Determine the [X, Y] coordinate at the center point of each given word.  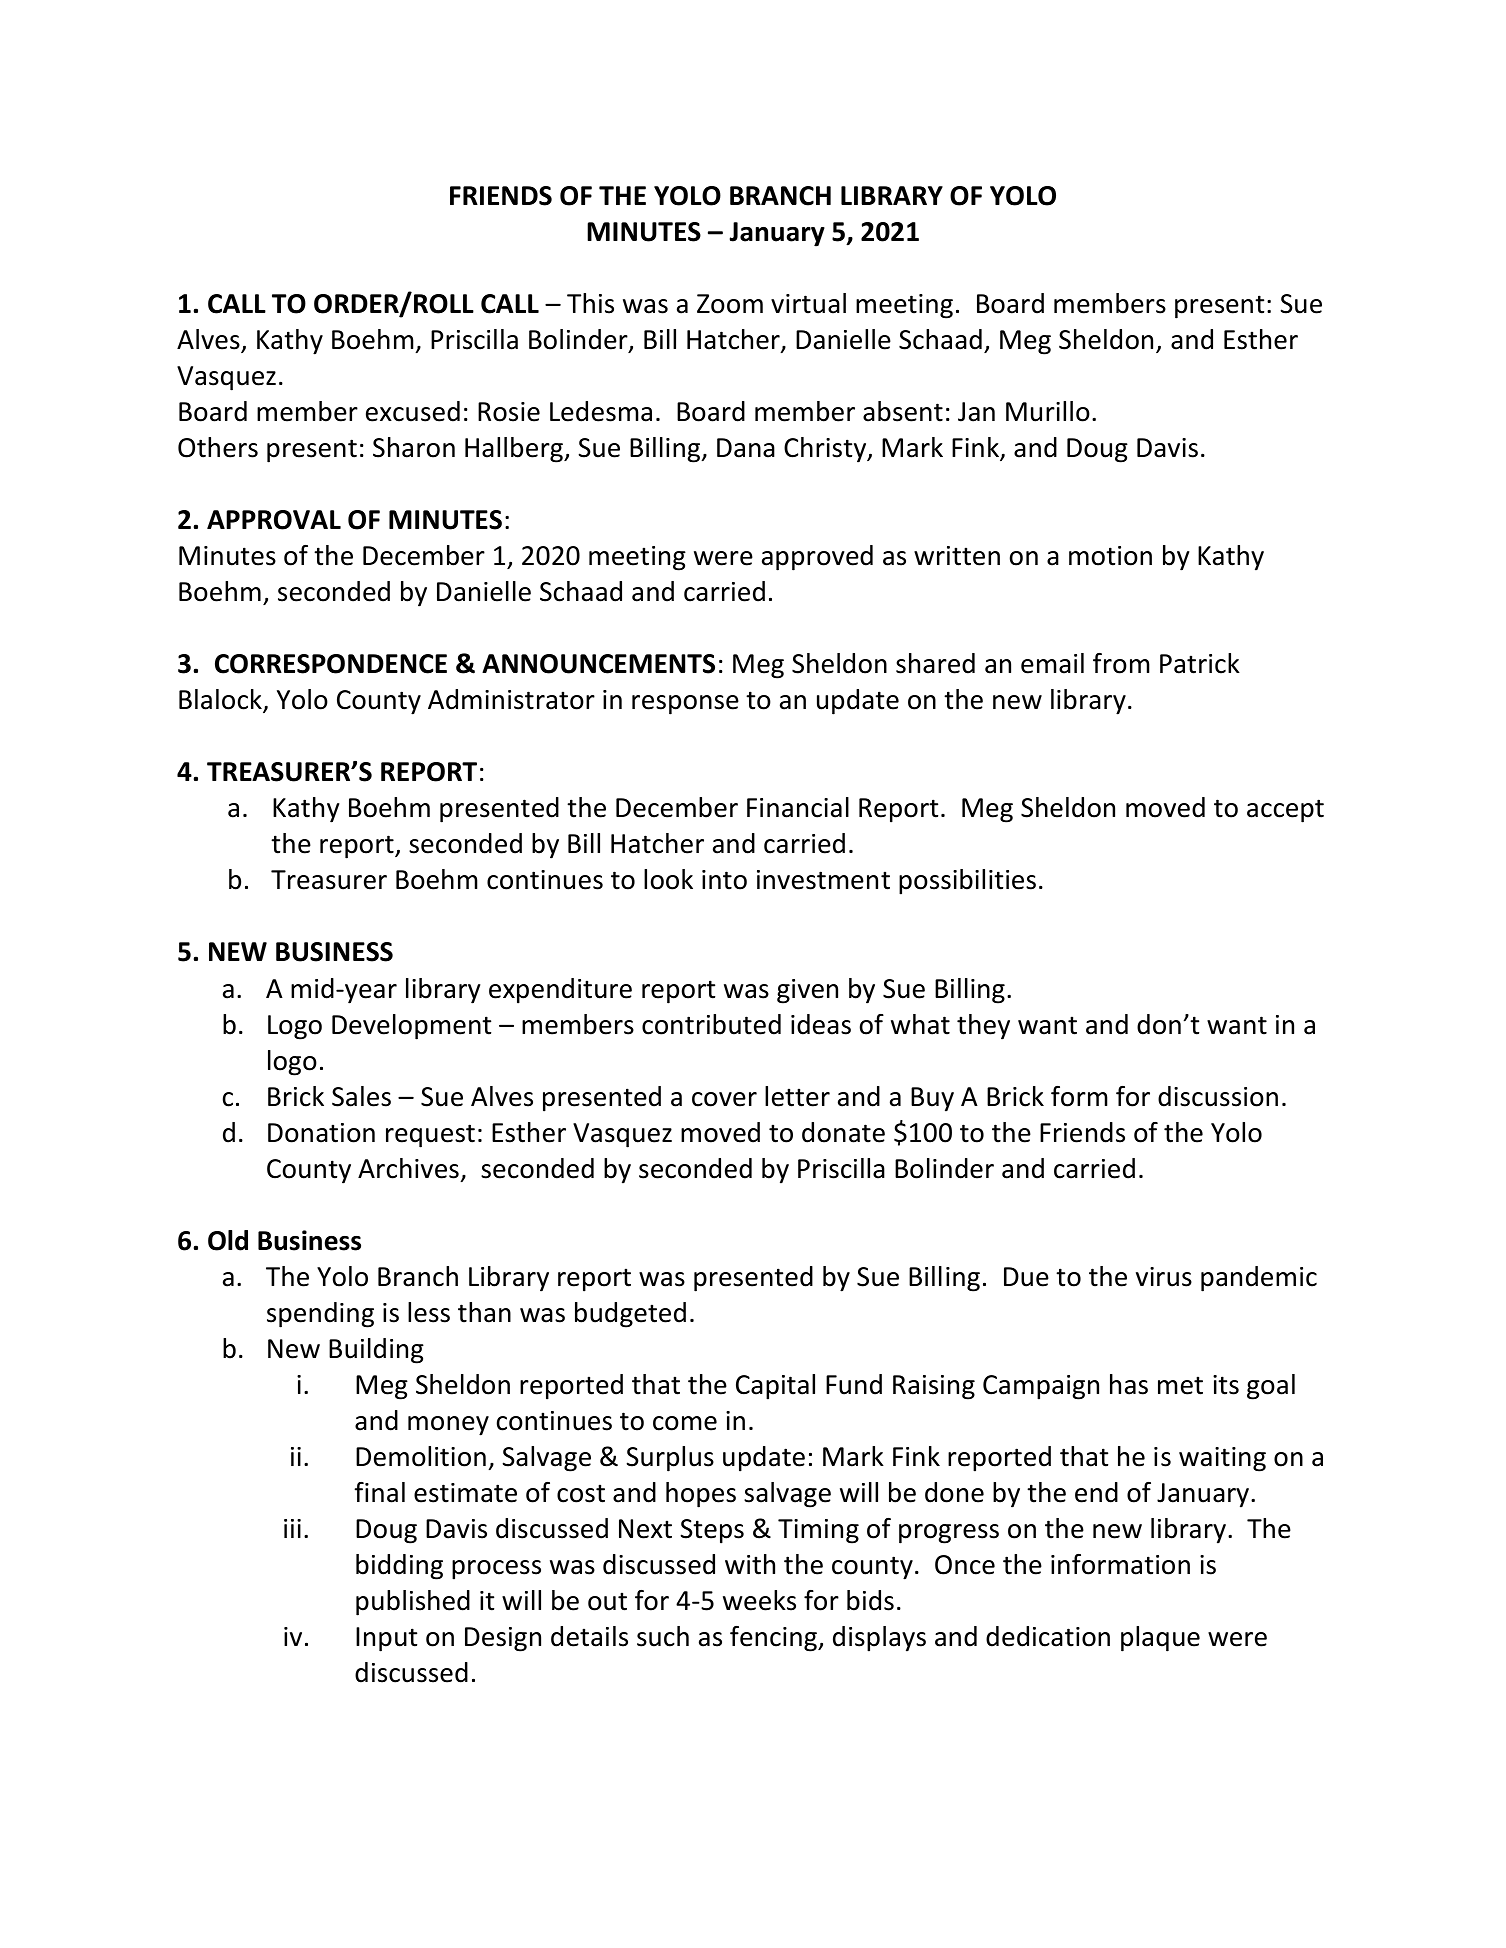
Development [411, 1027]
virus [1164, 1277]
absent [903, 411]
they [983, 1027]
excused [413, 411]
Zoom [730, 304]
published [413, 1603]
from [1121, 663]
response [685, 705]
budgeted [630, 1315]
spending [320, 1315]
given [807, 991]
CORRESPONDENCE [331, 664]
